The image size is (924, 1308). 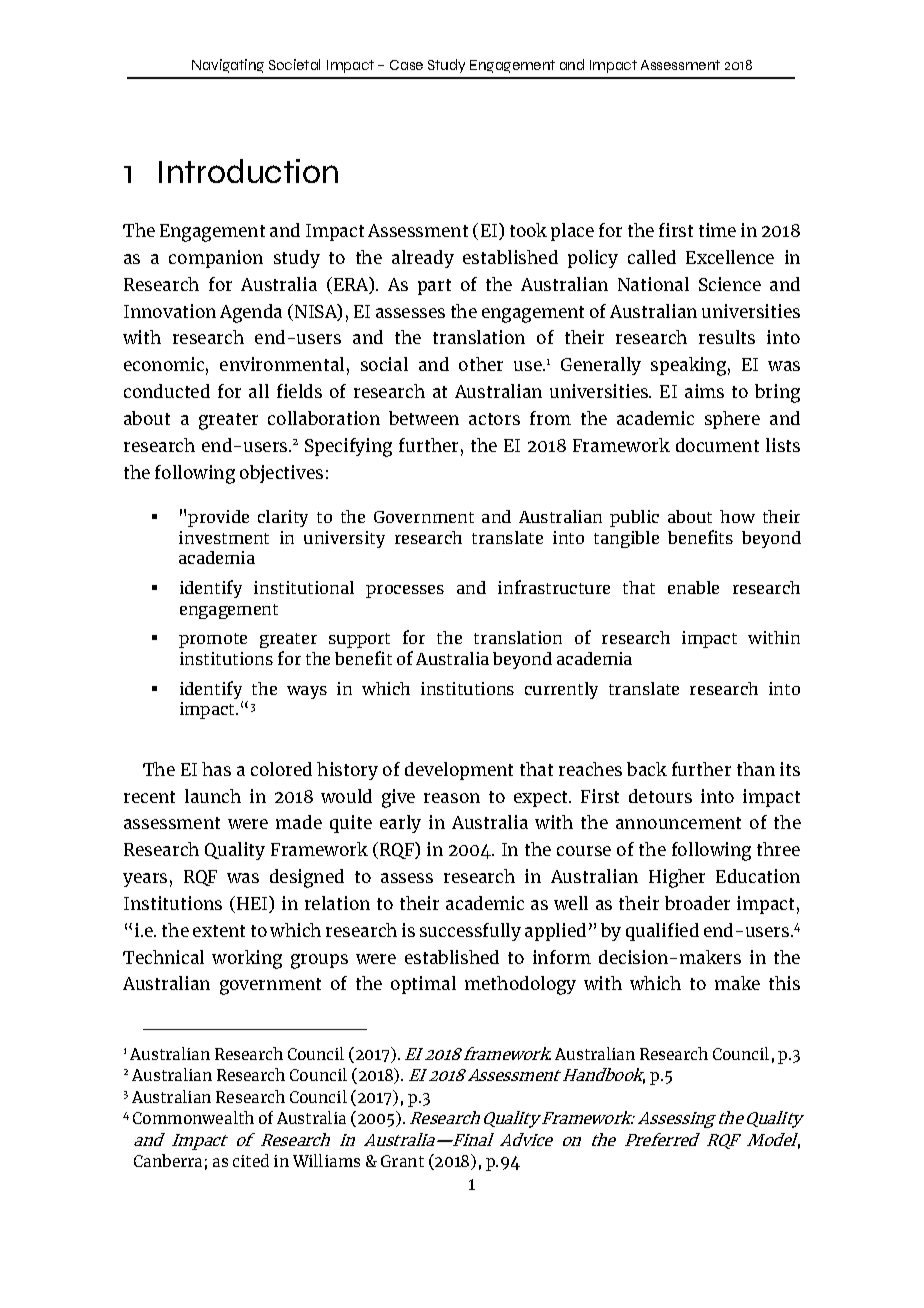 What do you see at coordinates (693, 587) in the screenshot?
I see `enable` at bounding box center [693, 587].
